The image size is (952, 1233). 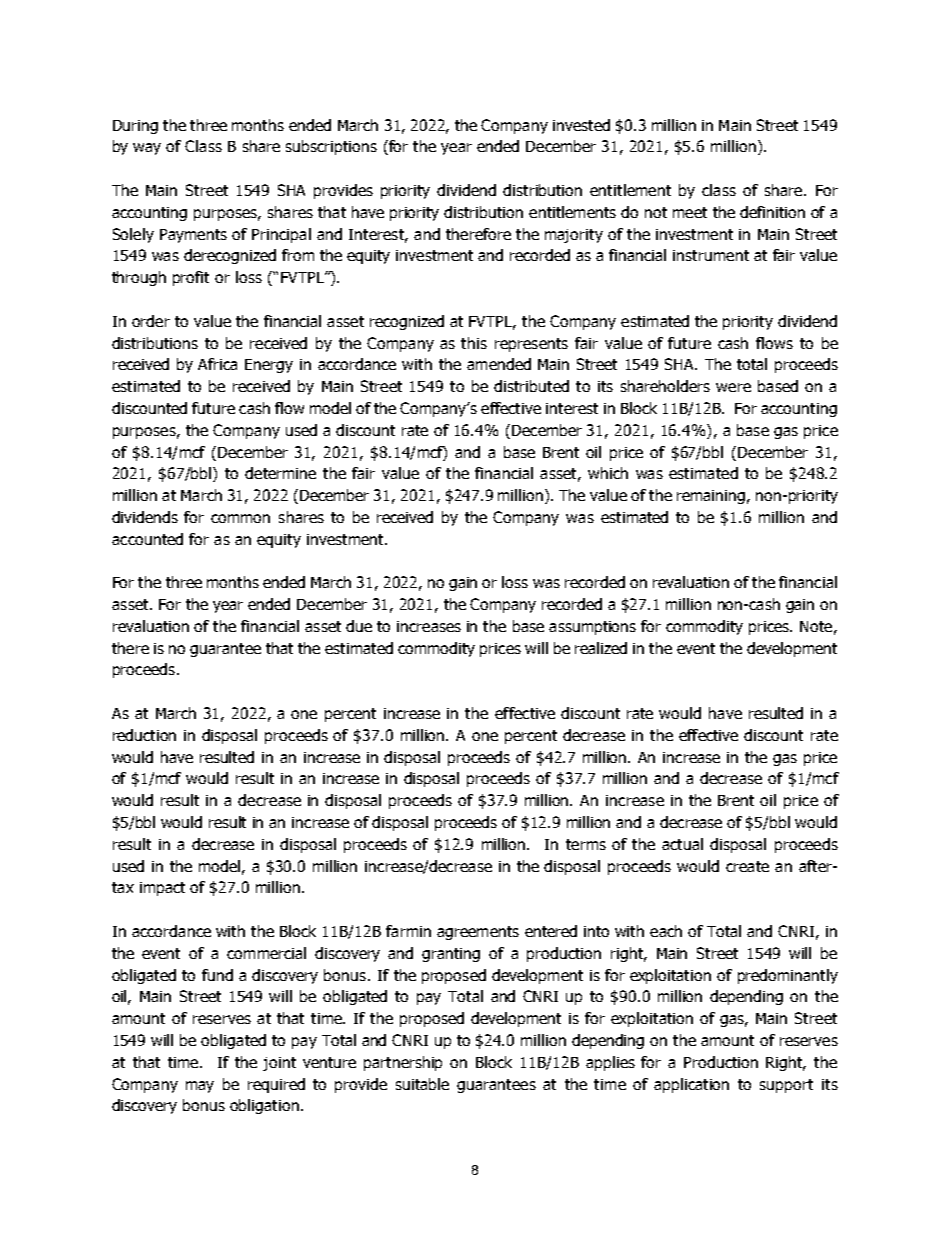 What do you see at coordinates (691, 1085) in the screenshot?
I see `application` at bounding box center [691, 1085].
